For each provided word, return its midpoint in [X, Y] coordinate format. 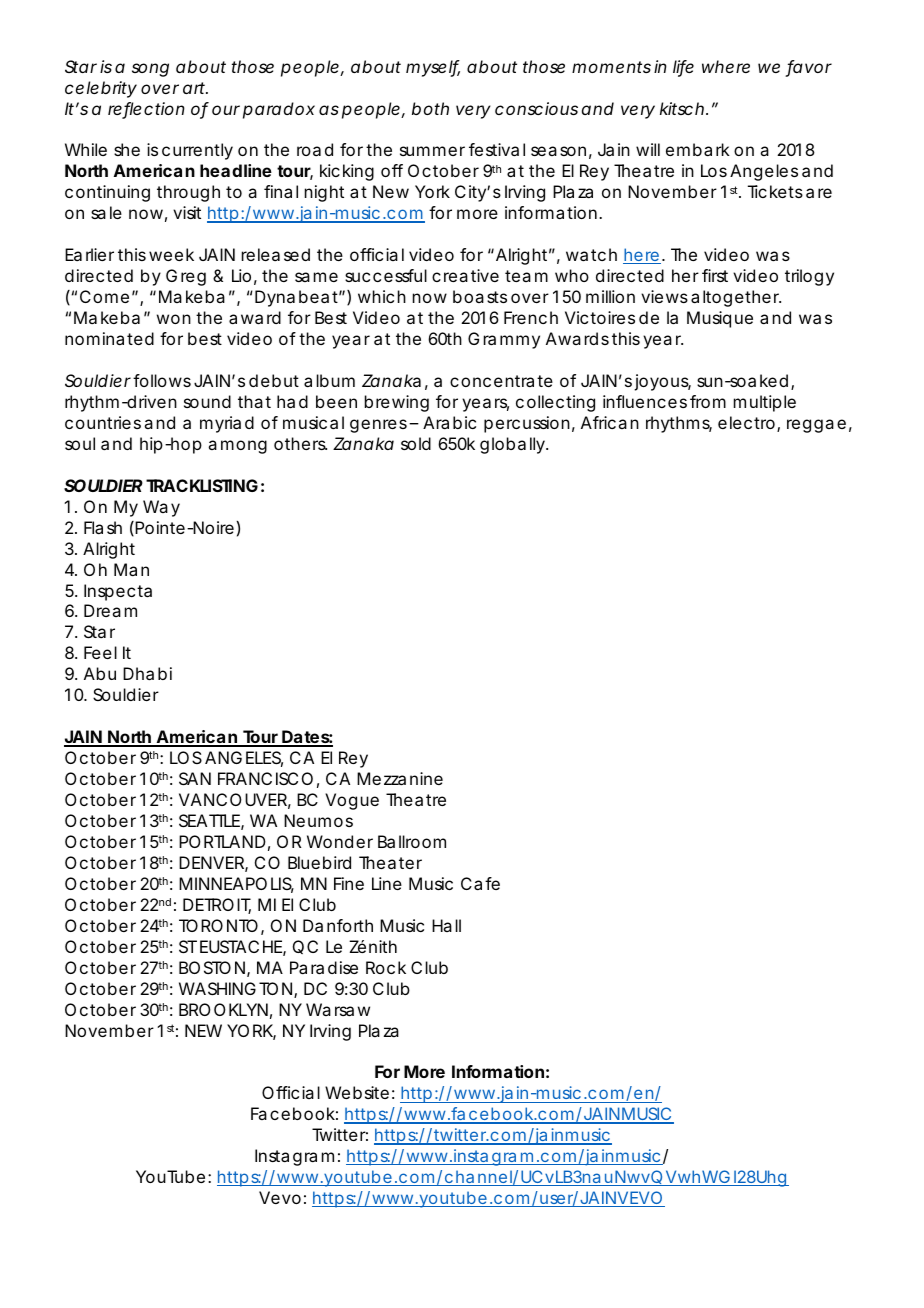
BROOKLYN [223, 1009]
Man [131, 569]
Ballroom [412, 841]
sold [416, 443]
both [430, 108]
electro [746, 422]
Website [357, 1092]
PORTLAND [222, 841]
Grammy [504, 340]
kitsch [682, 108]
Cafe [480, 883]
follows [162, 380]
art [195, 88]
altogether [736, 298]
